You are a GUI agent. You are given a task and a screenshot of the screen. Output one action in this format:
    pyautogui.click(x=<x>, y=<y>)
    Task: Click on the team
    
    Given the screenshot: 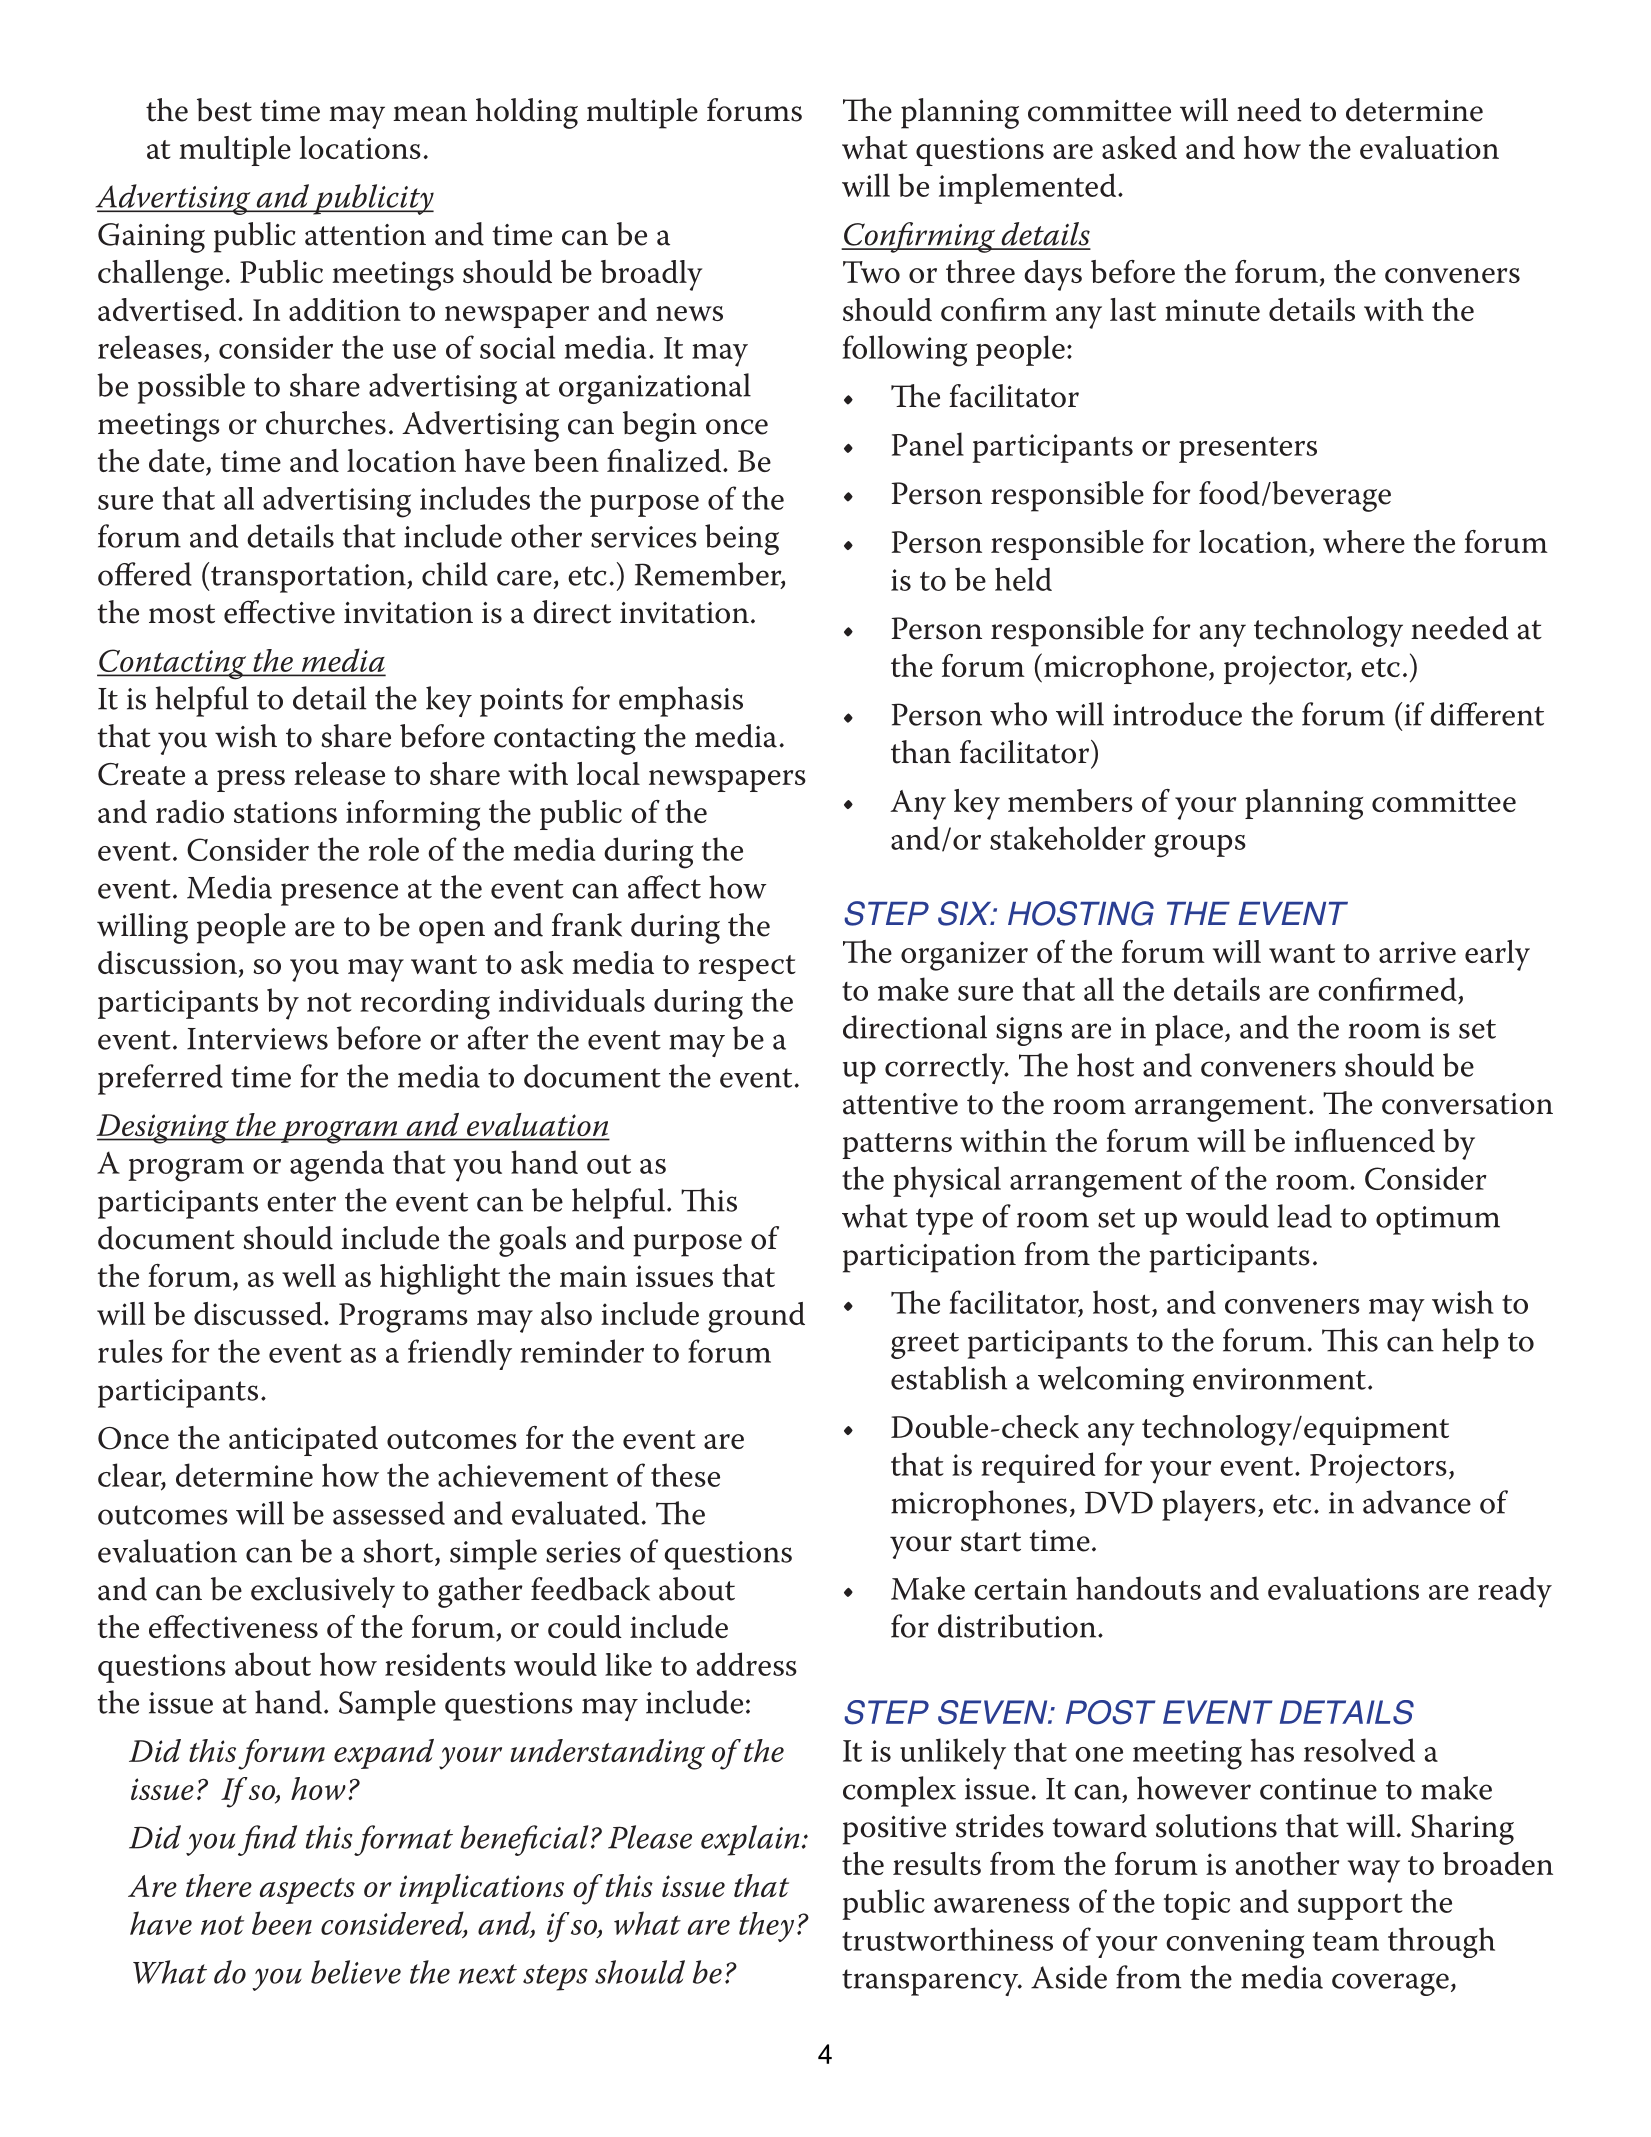 What is the action you would take?
    pyautogui.click(x=1346, y=1941)
